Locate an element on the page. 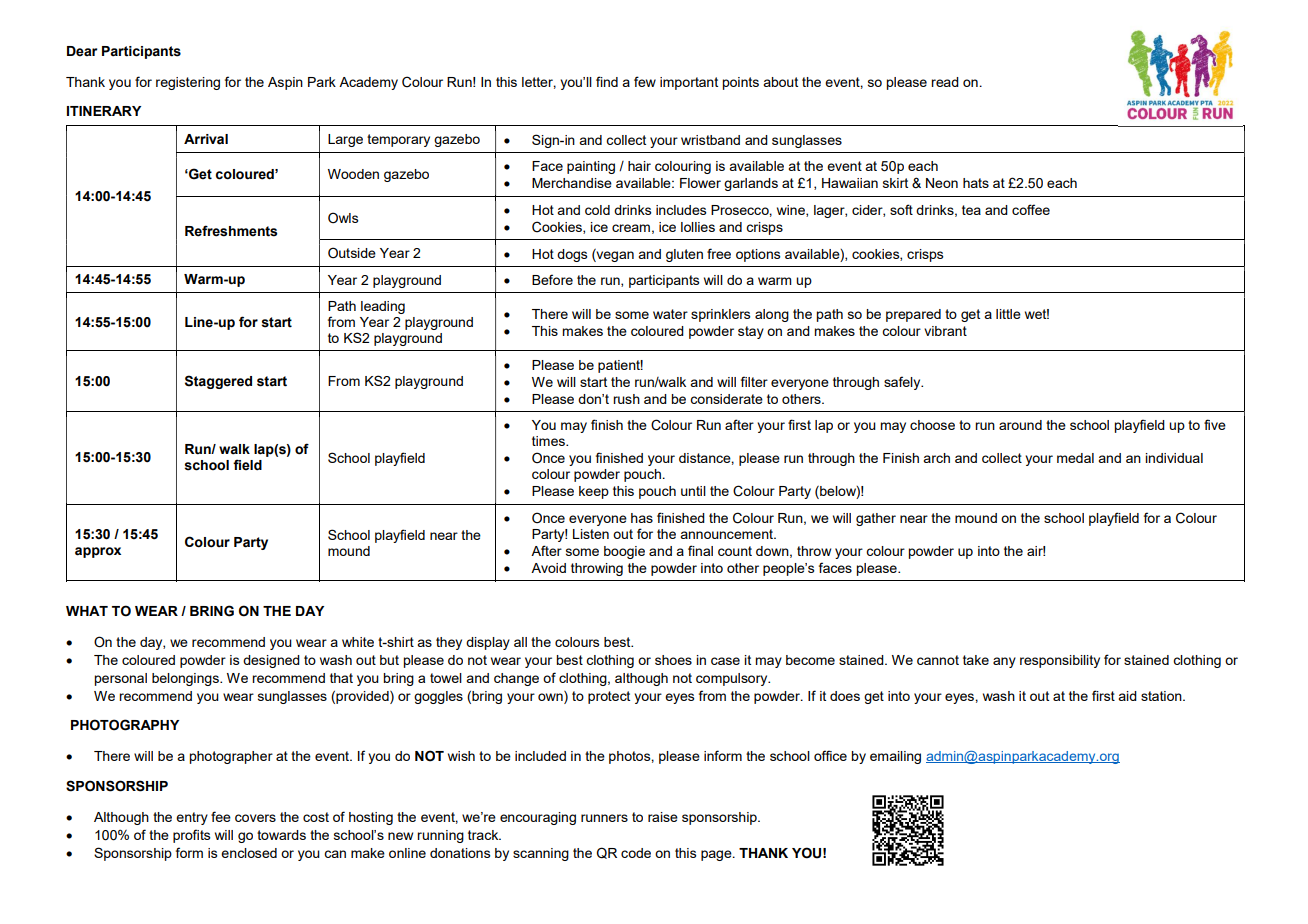 Image resolution: width=1308 pixels, height=924 pixels. read is located at coordinates (945, 82).
